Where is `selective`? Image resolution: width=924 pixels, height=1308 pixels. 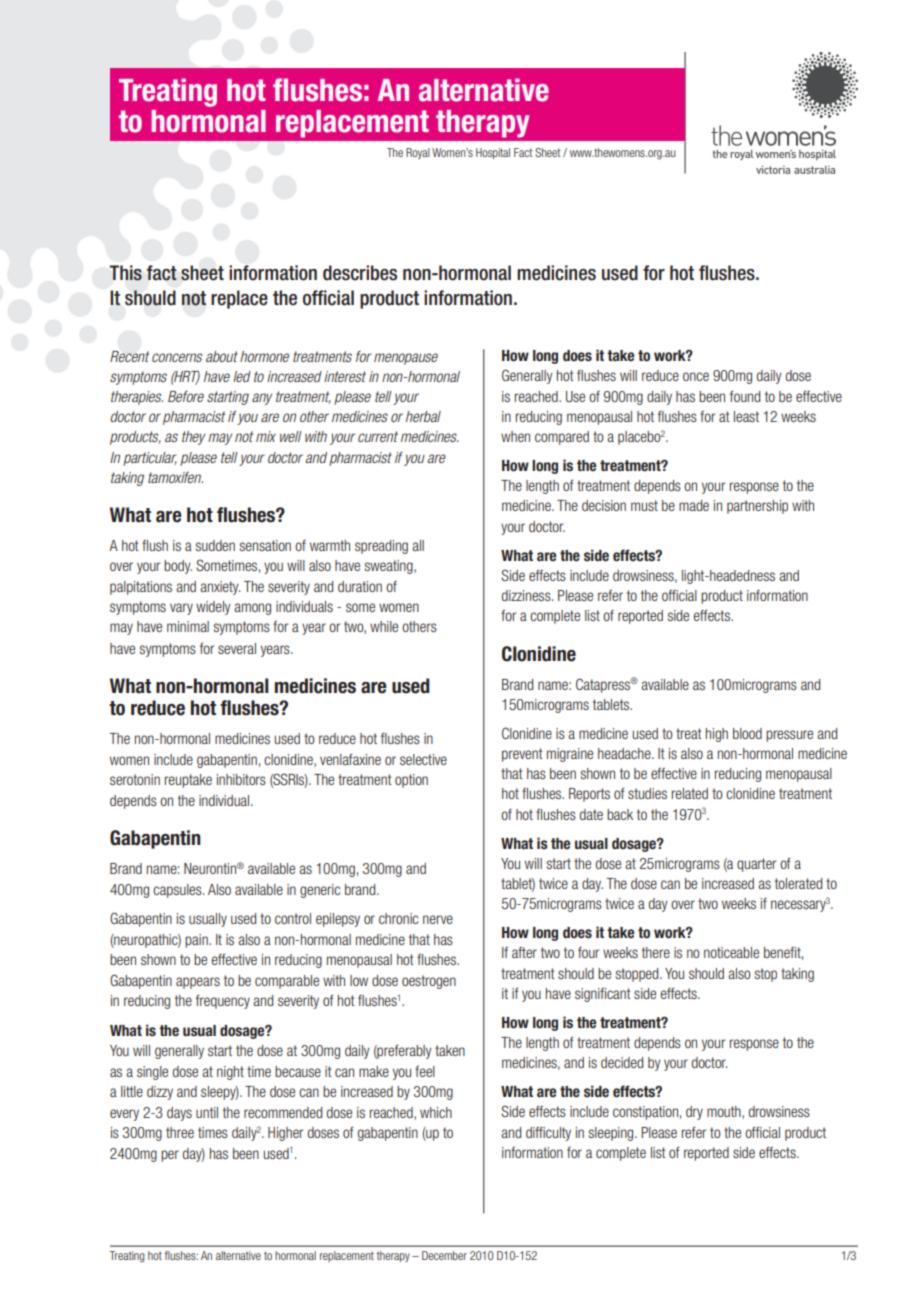 selective is located at coordinates (423, 759).
